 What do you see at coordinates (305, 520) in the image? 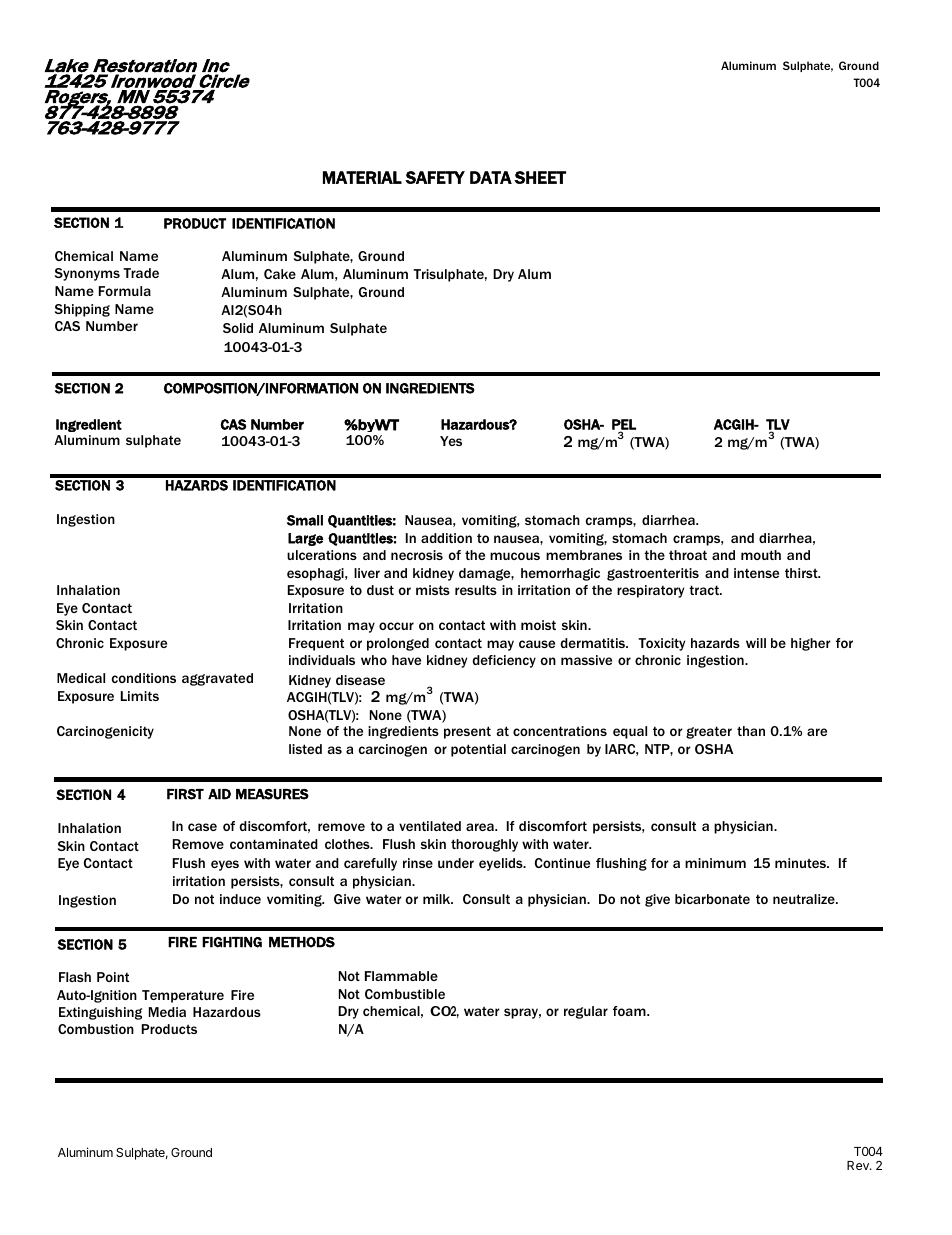
I see `Small` at bounding box center [305, 520].
